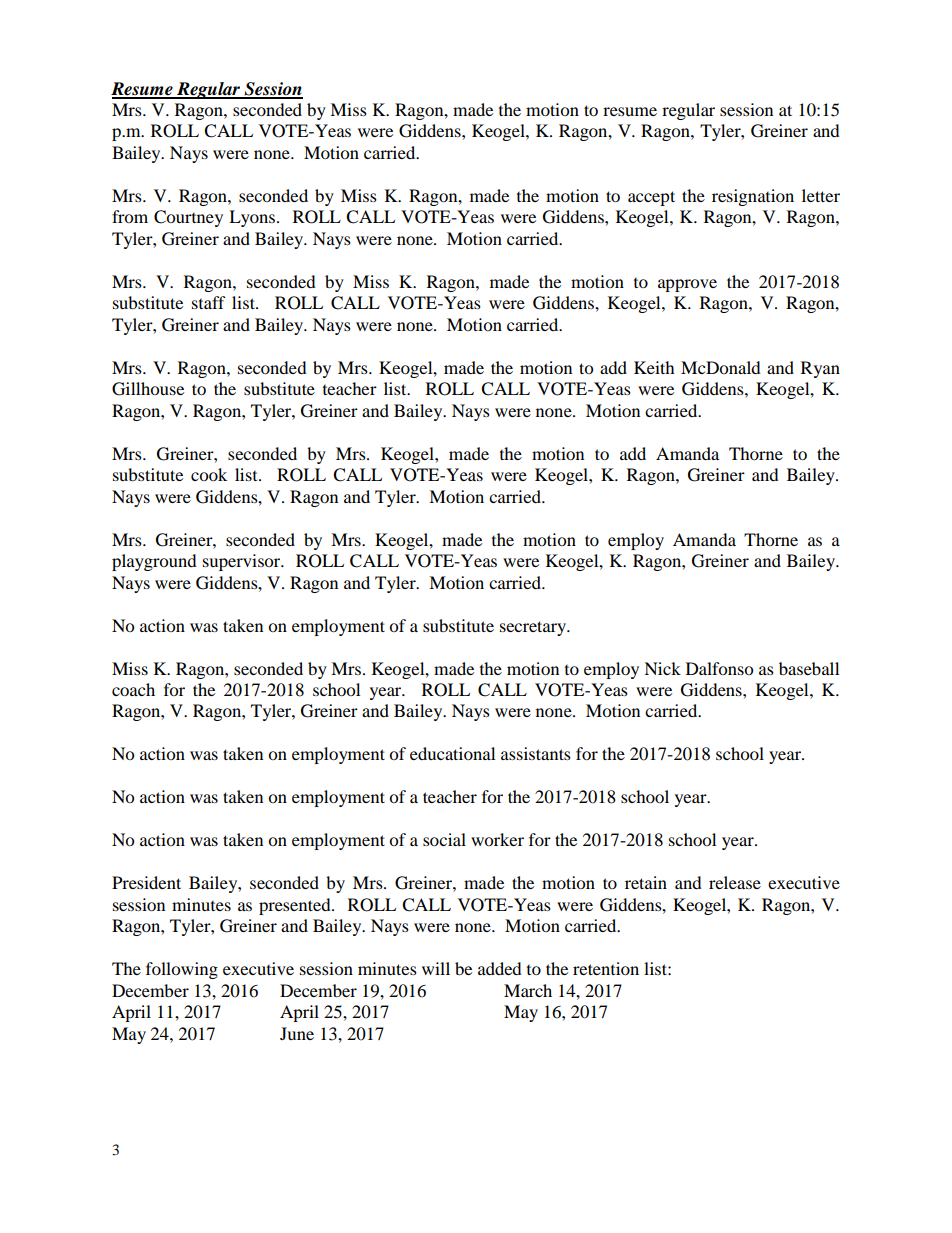  I want to click on release, so click(735, 882).
